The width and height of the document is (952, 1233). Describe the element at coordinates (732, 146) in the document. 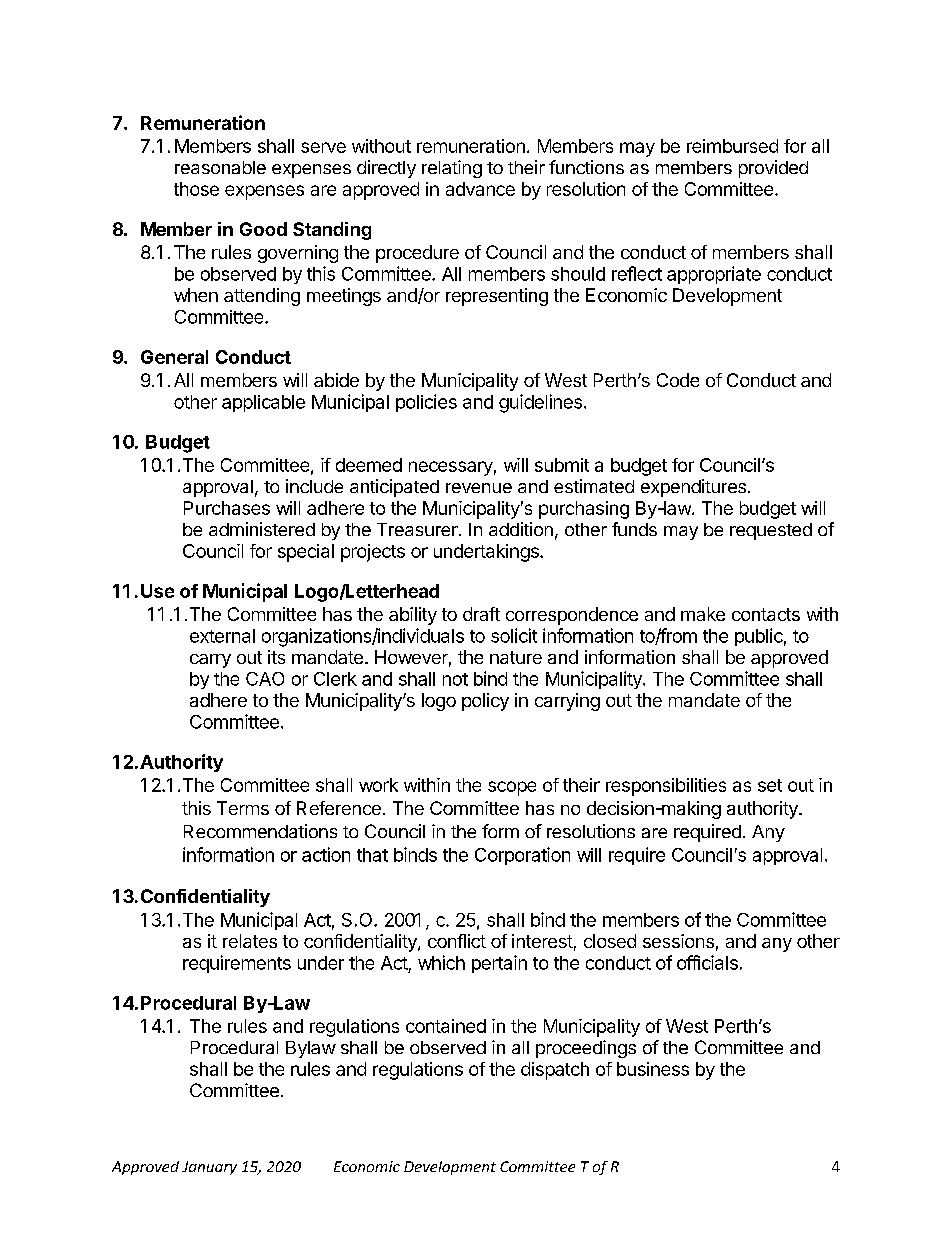

I see `reimbursed` at that location.
